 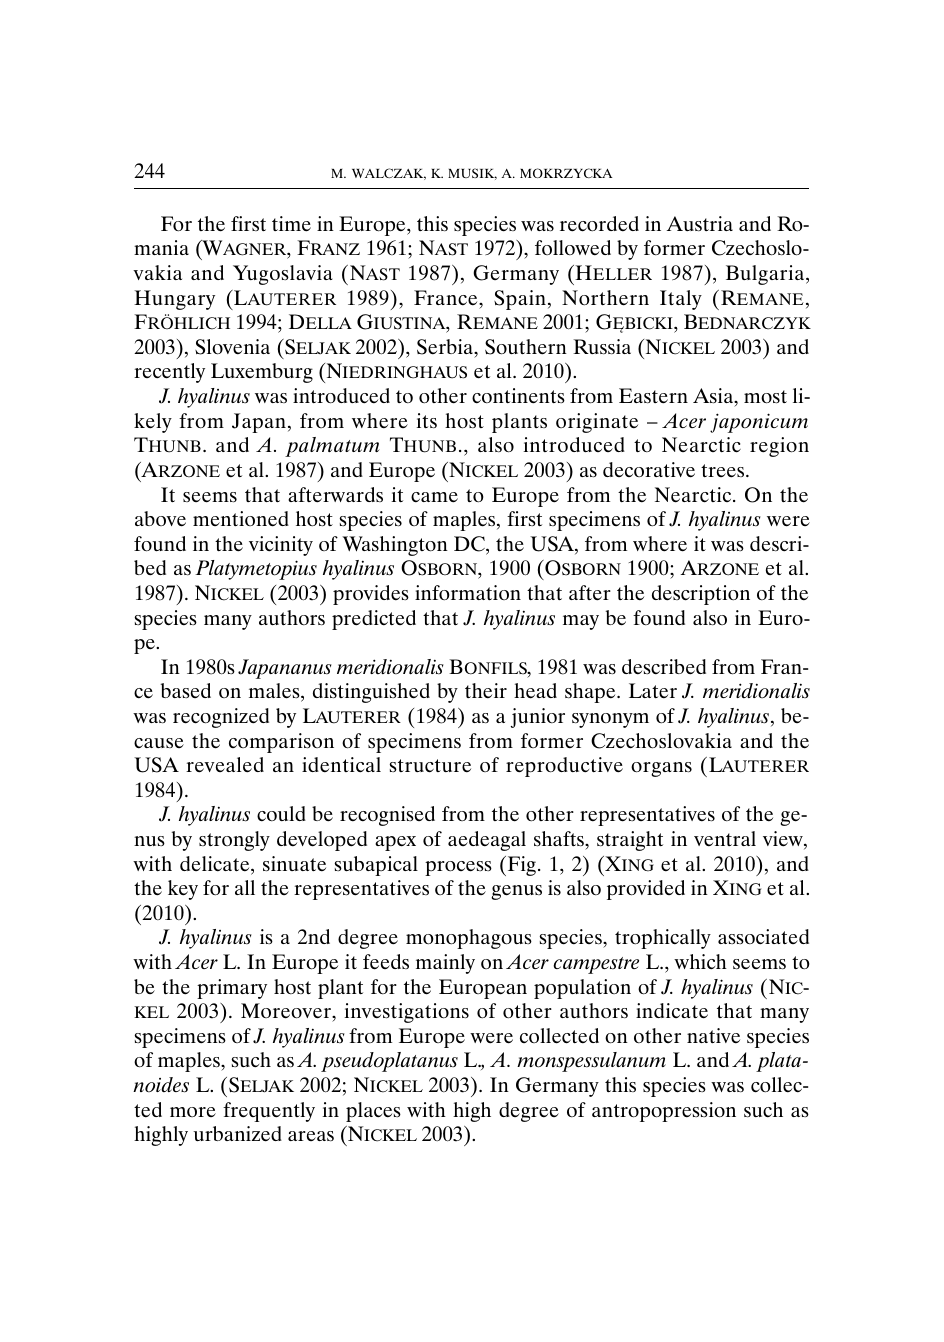 What do you see at coordinates (221, 718) in the image?
I see `recognized` at bounding box center [221, 718].
